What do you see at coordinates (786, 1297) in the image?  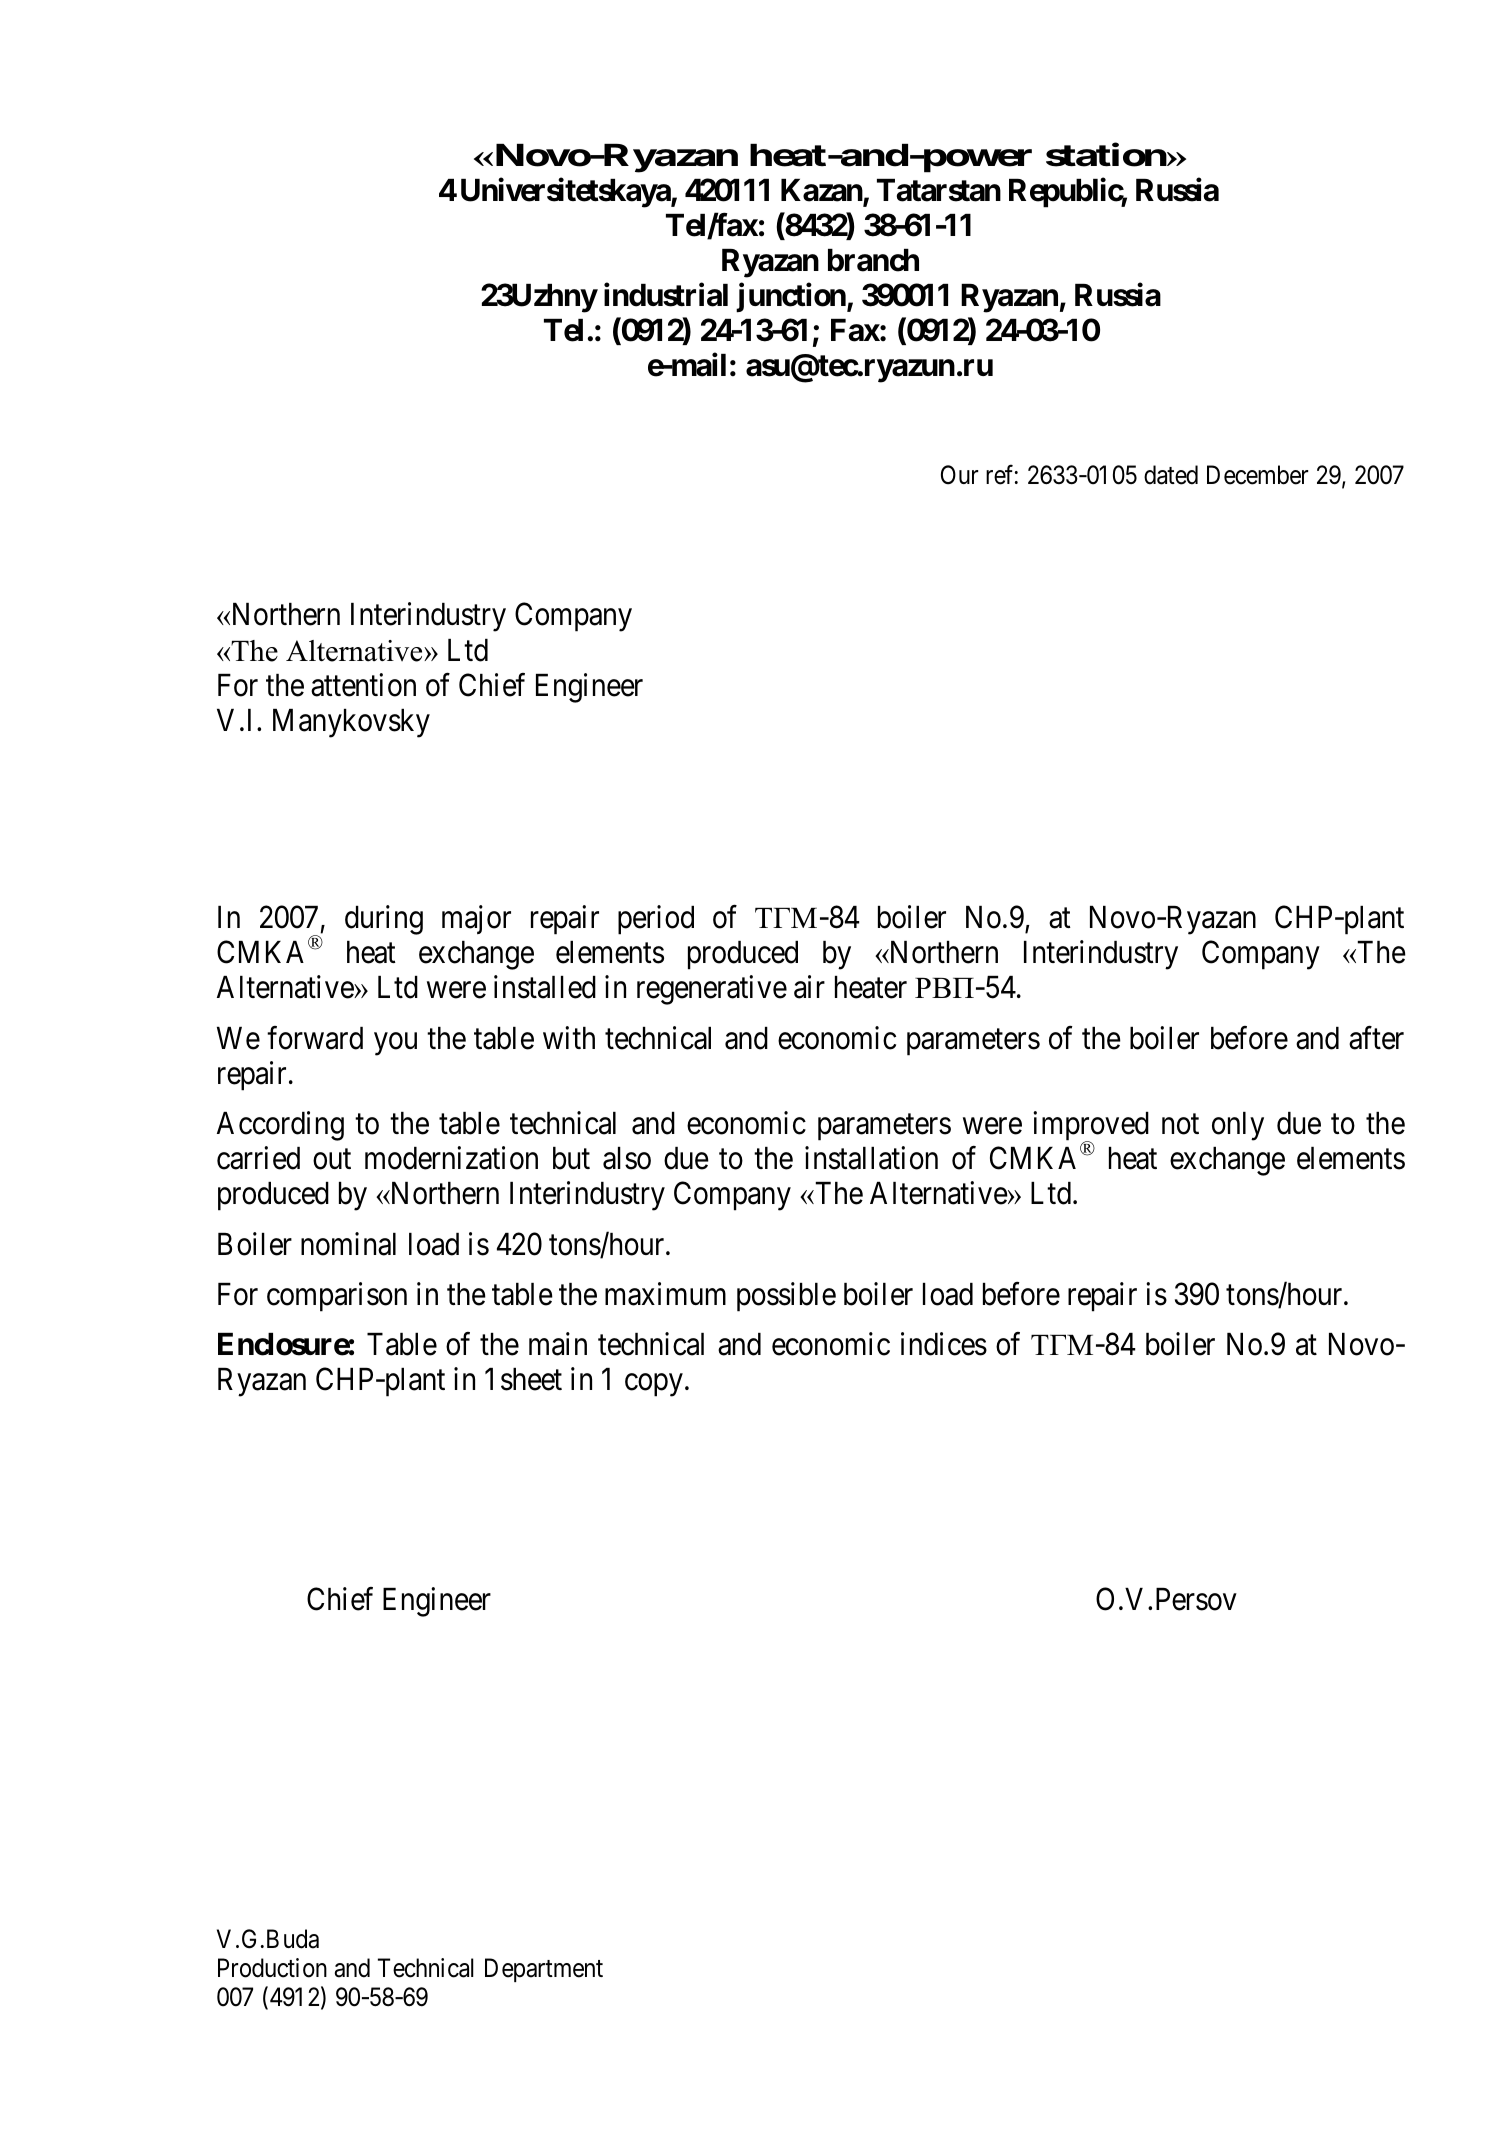 I see `possible` at bounding box center [786, 1297].
